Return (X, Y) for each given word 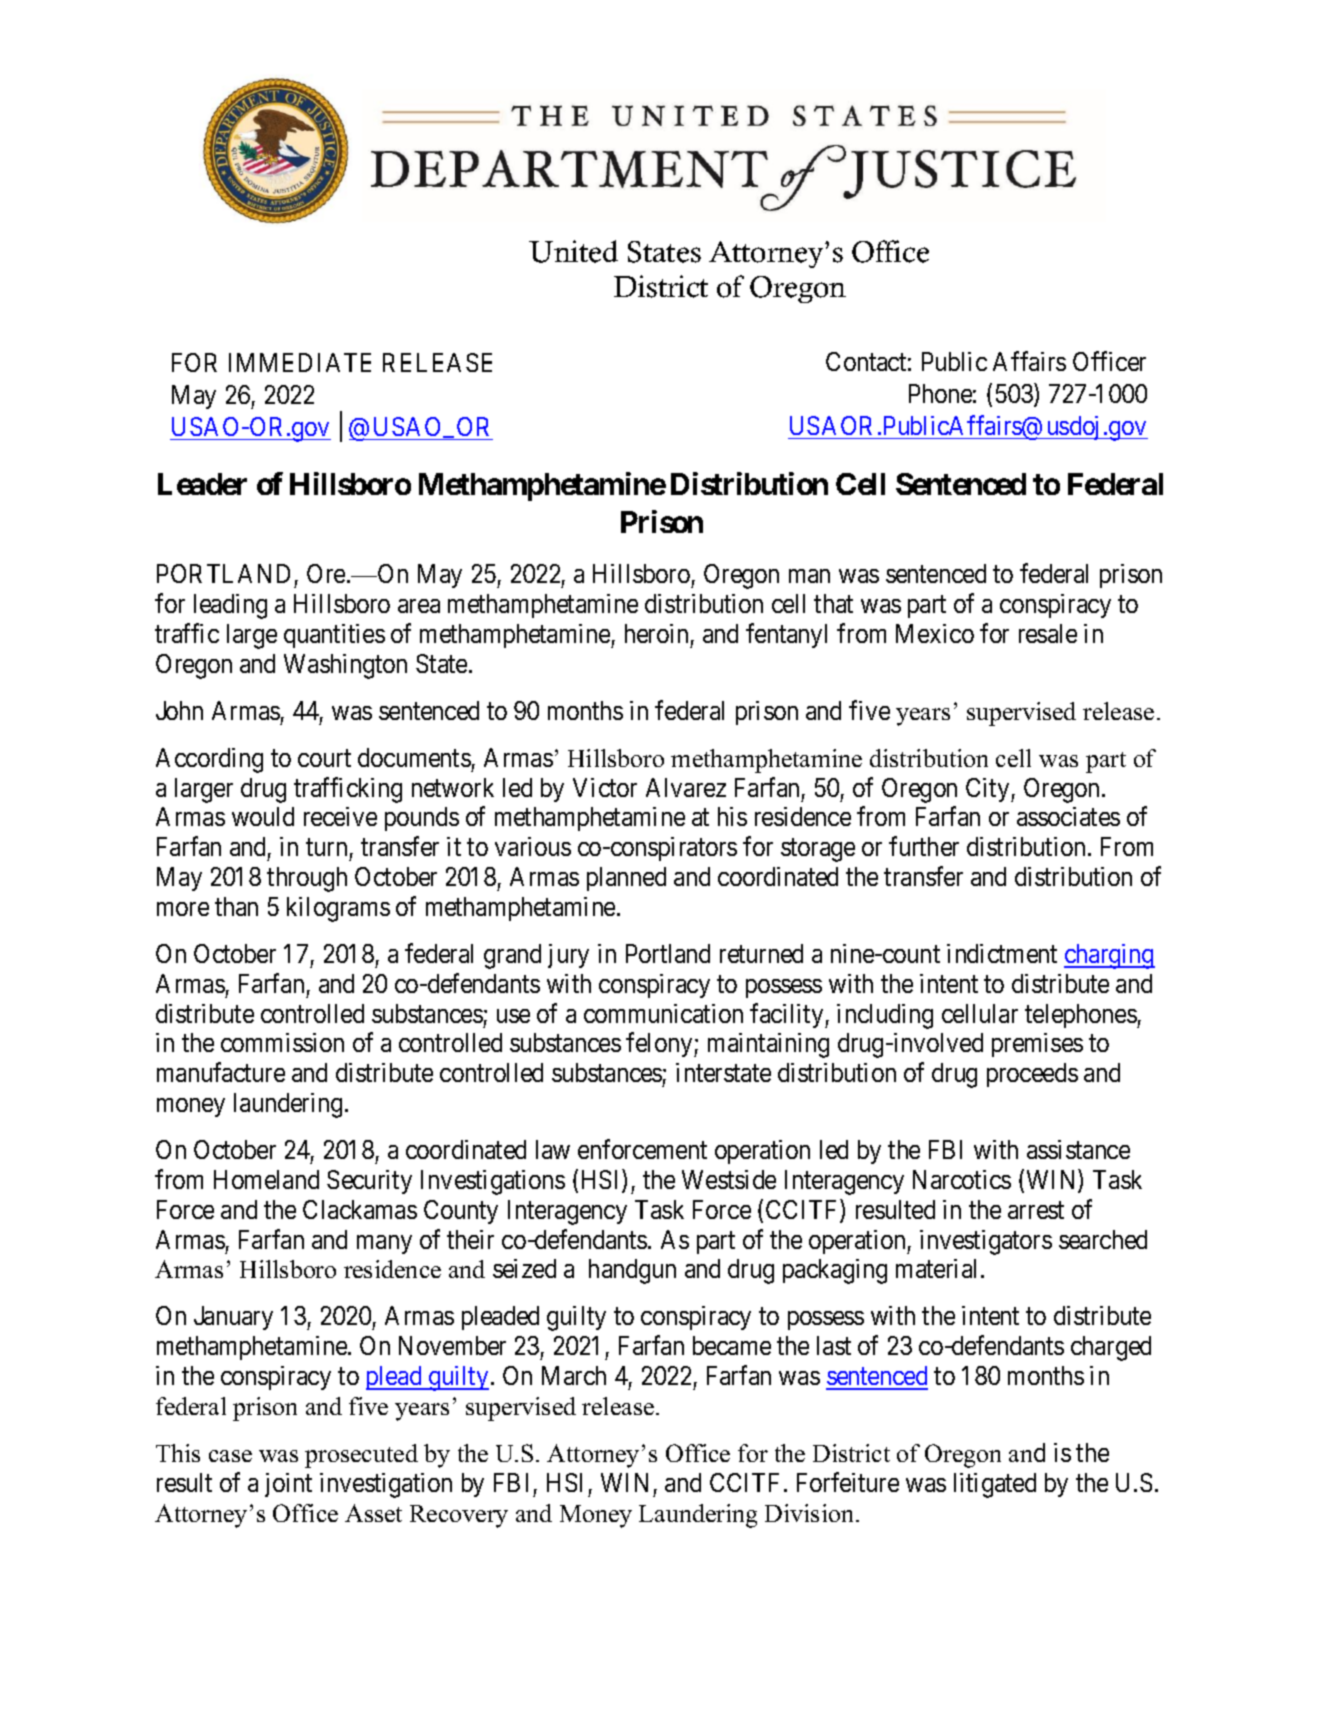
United (573, 251)
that (833, 603)
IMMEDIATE (300, 362)
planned (626, 879)
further (924, 846)
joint (288, 1485)
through (307, 879)
